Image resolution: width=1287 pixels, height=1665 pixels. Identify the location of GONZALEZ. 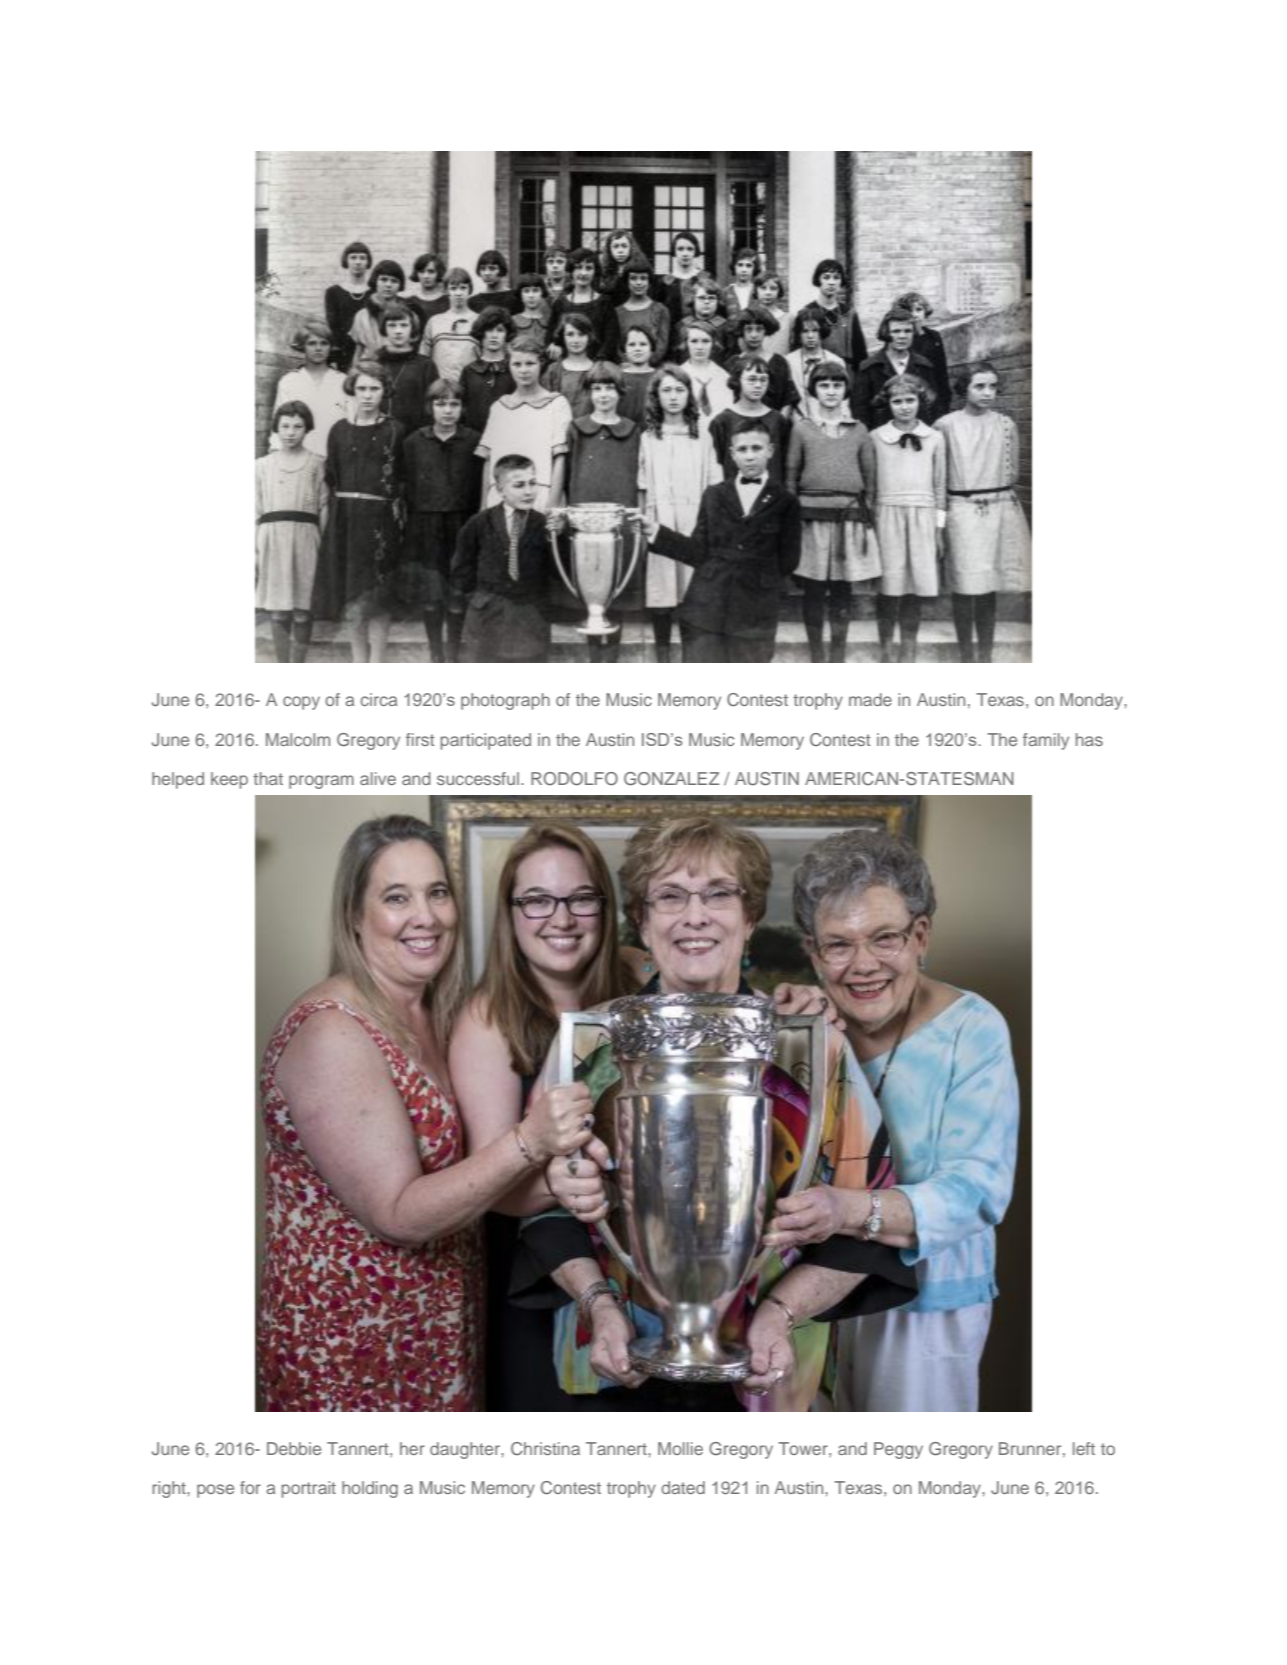
(671, 779).
